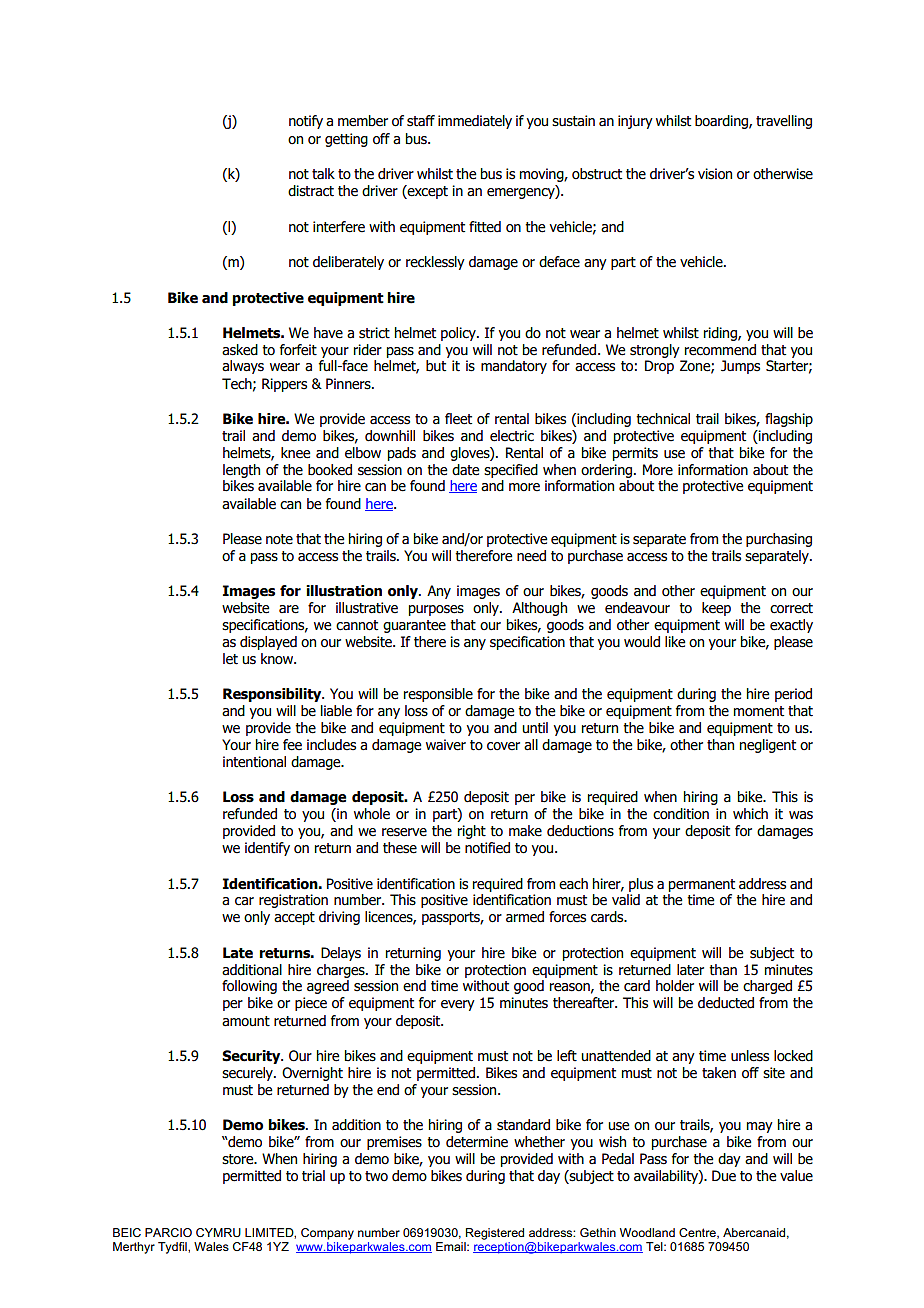  What do you see at coordinates (724, 1176) in the image?
I see `Due` at bounding box center [724, 1176].
